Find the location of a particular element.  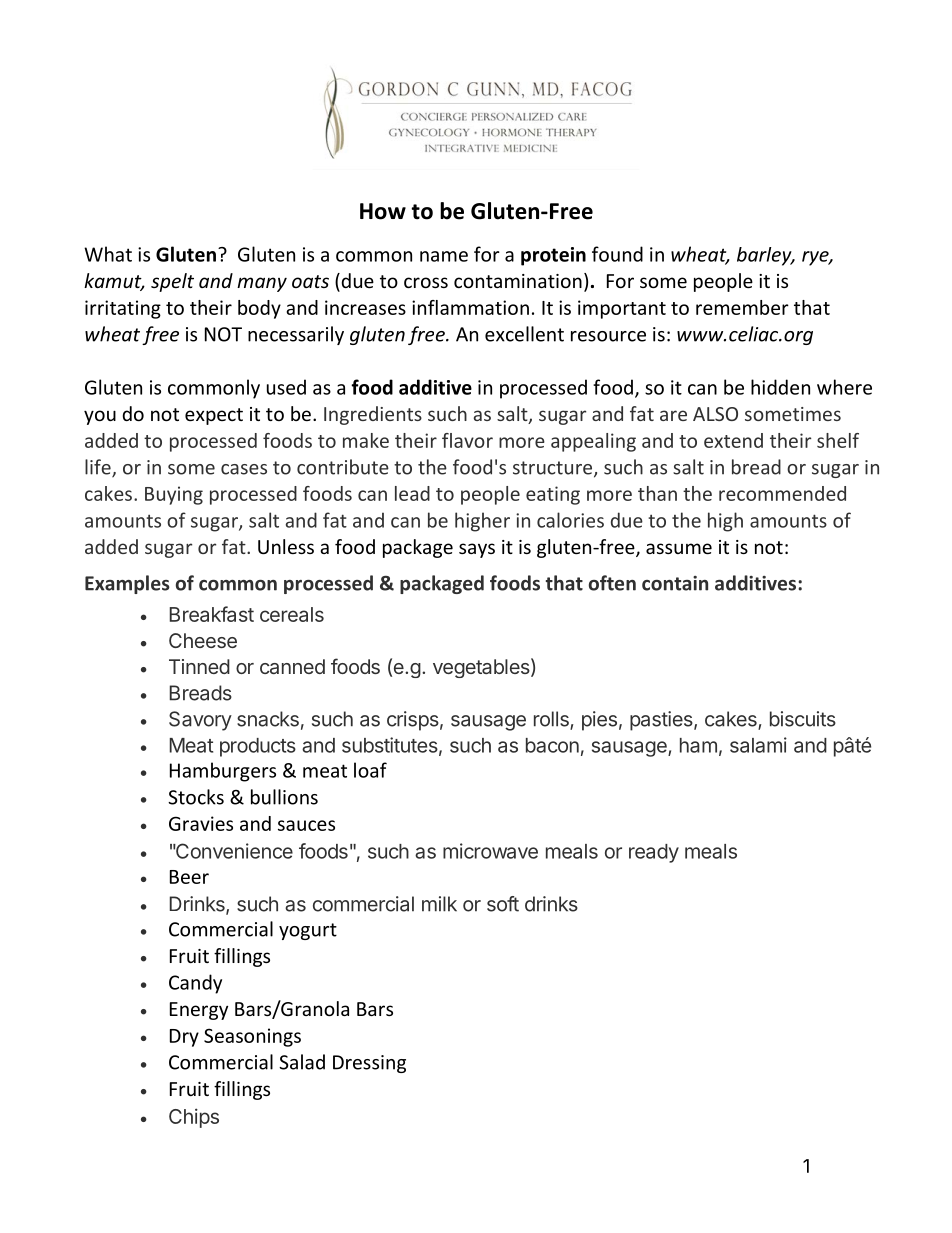

Chips is located at coordinates (194, 1118).
